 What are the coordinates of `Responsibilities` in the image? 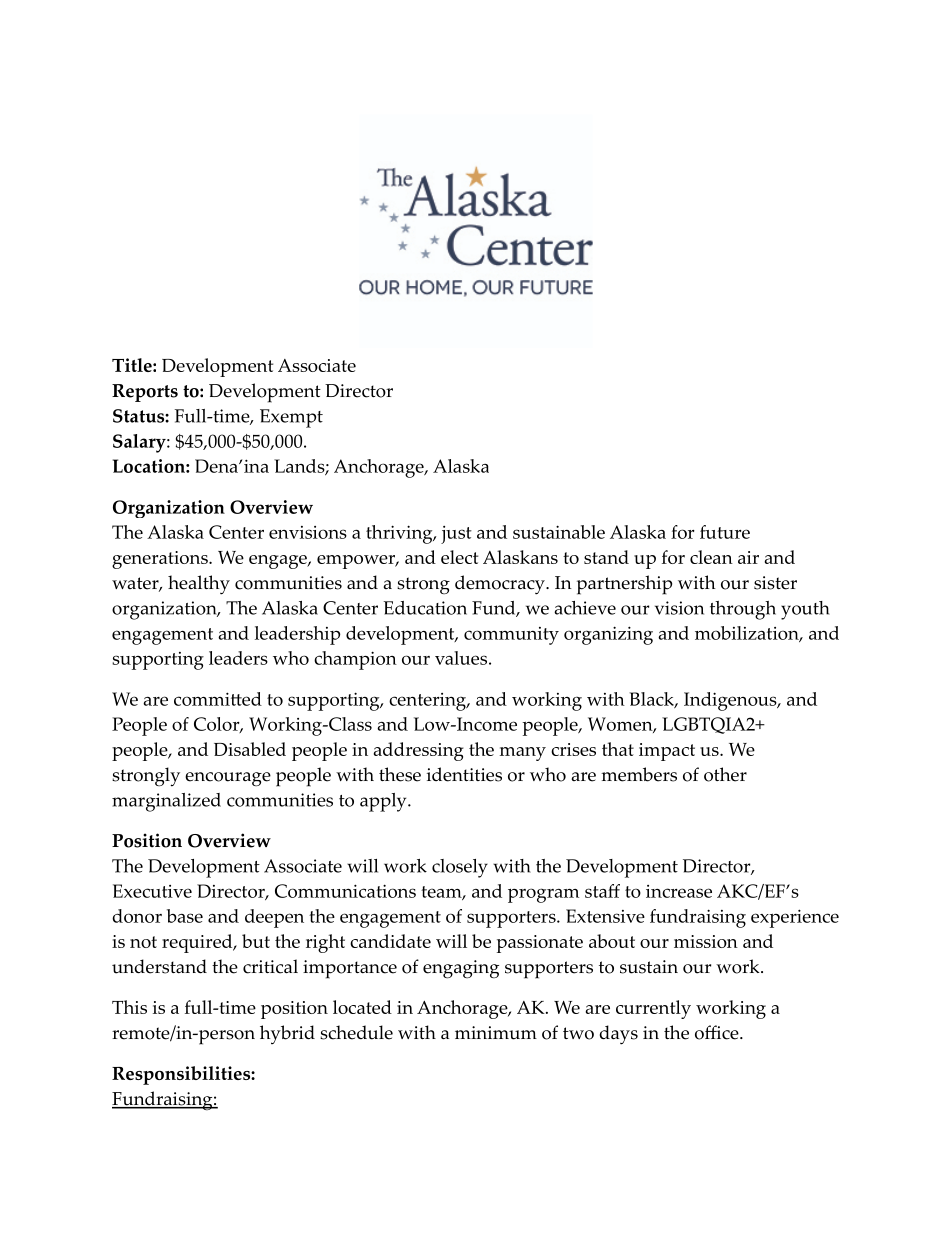 It's located at (182, 1075).
